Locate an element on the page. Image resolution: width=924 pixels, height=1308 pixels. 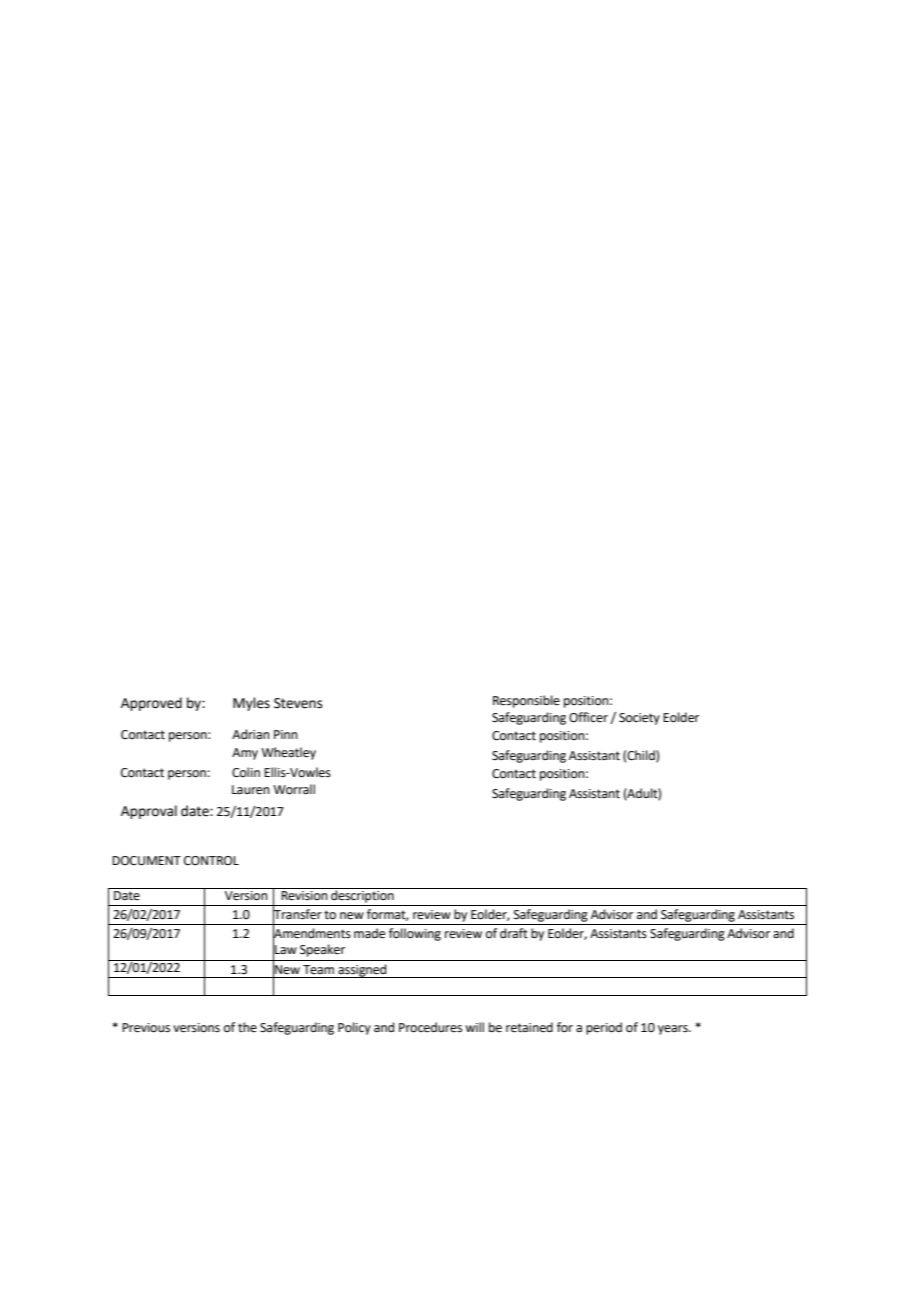
CONTROL is located at coordinates (211, 861).
